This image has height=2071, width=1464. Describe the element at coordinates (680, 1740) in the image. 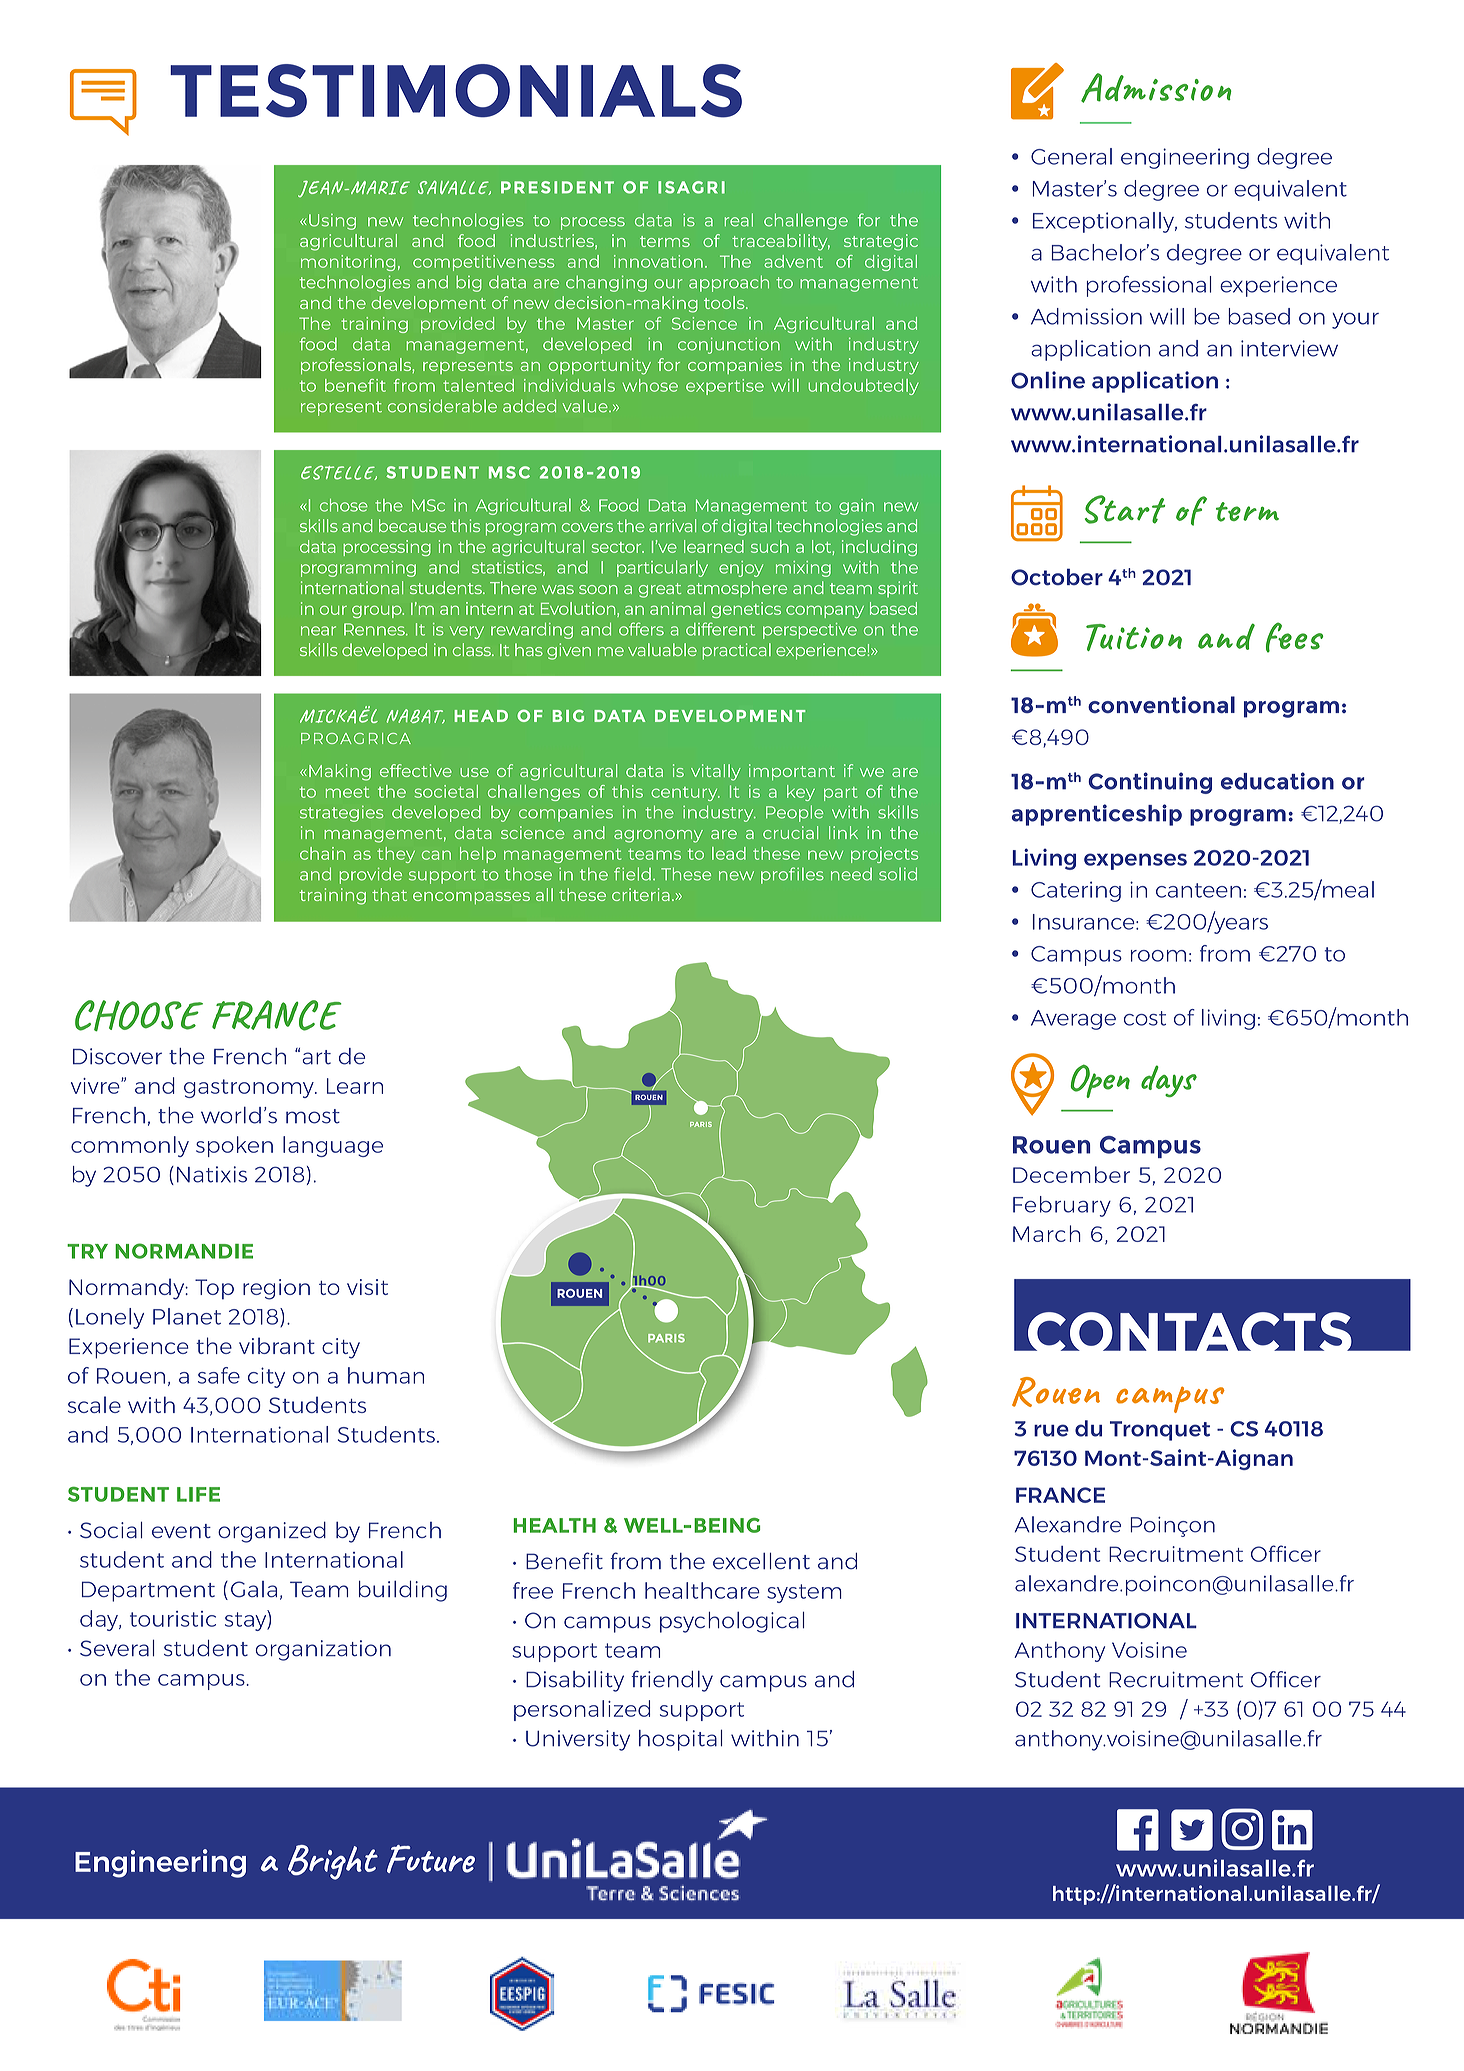

I see `hospital` at that location.
